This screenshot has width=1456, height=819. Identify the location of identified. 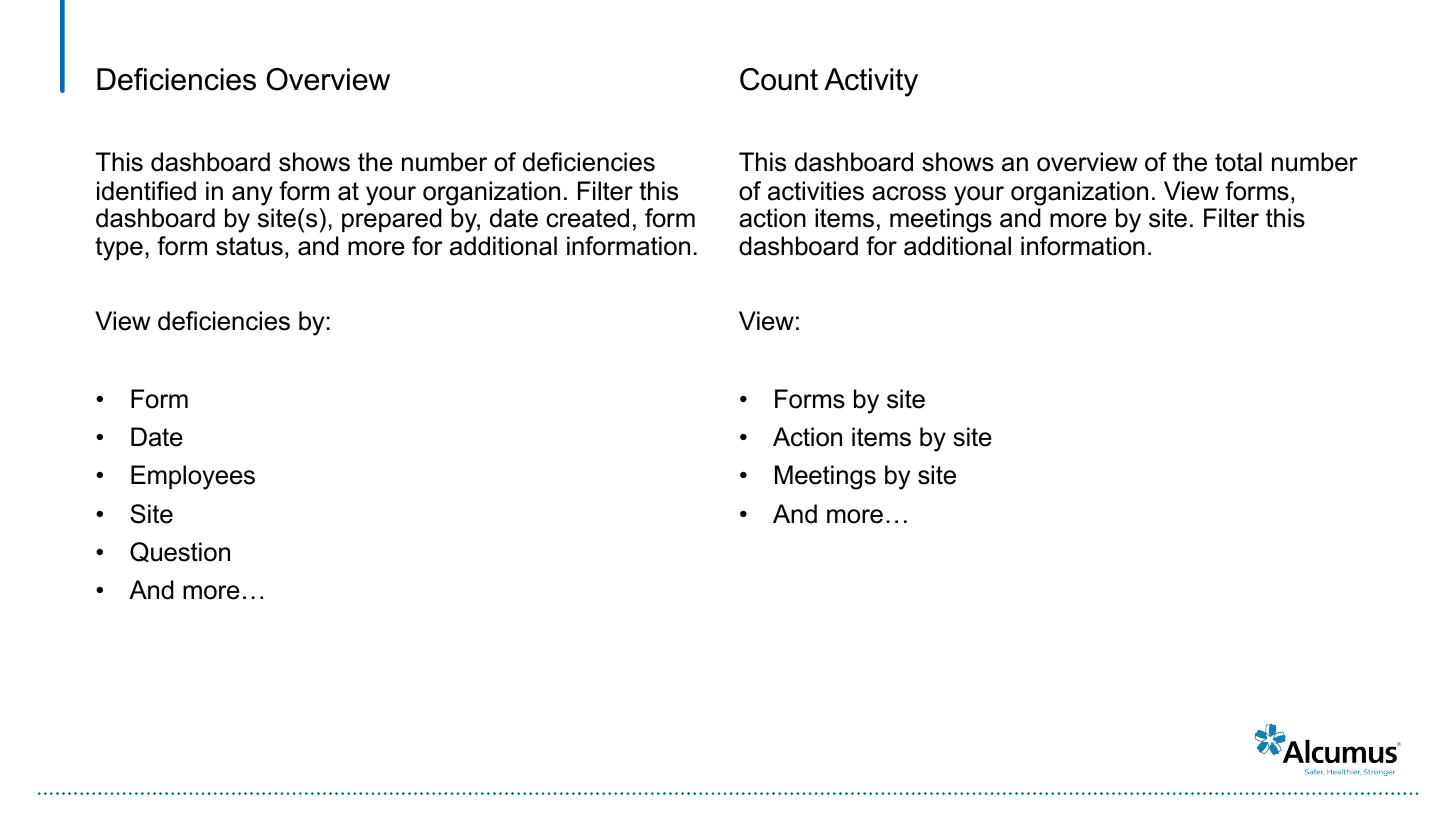
(146, 191).
